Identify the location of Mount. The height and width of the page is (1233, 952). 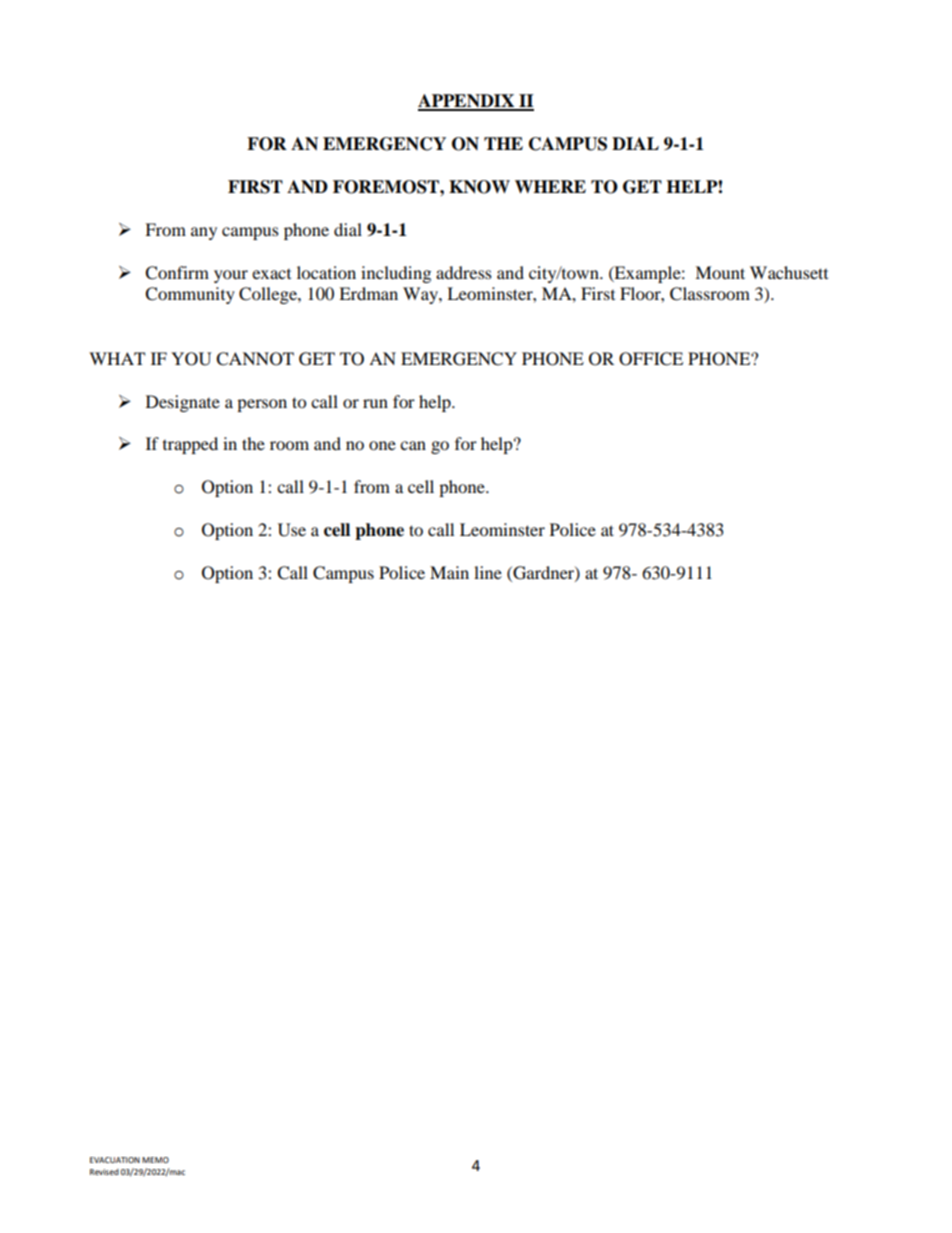
(720, 272).
